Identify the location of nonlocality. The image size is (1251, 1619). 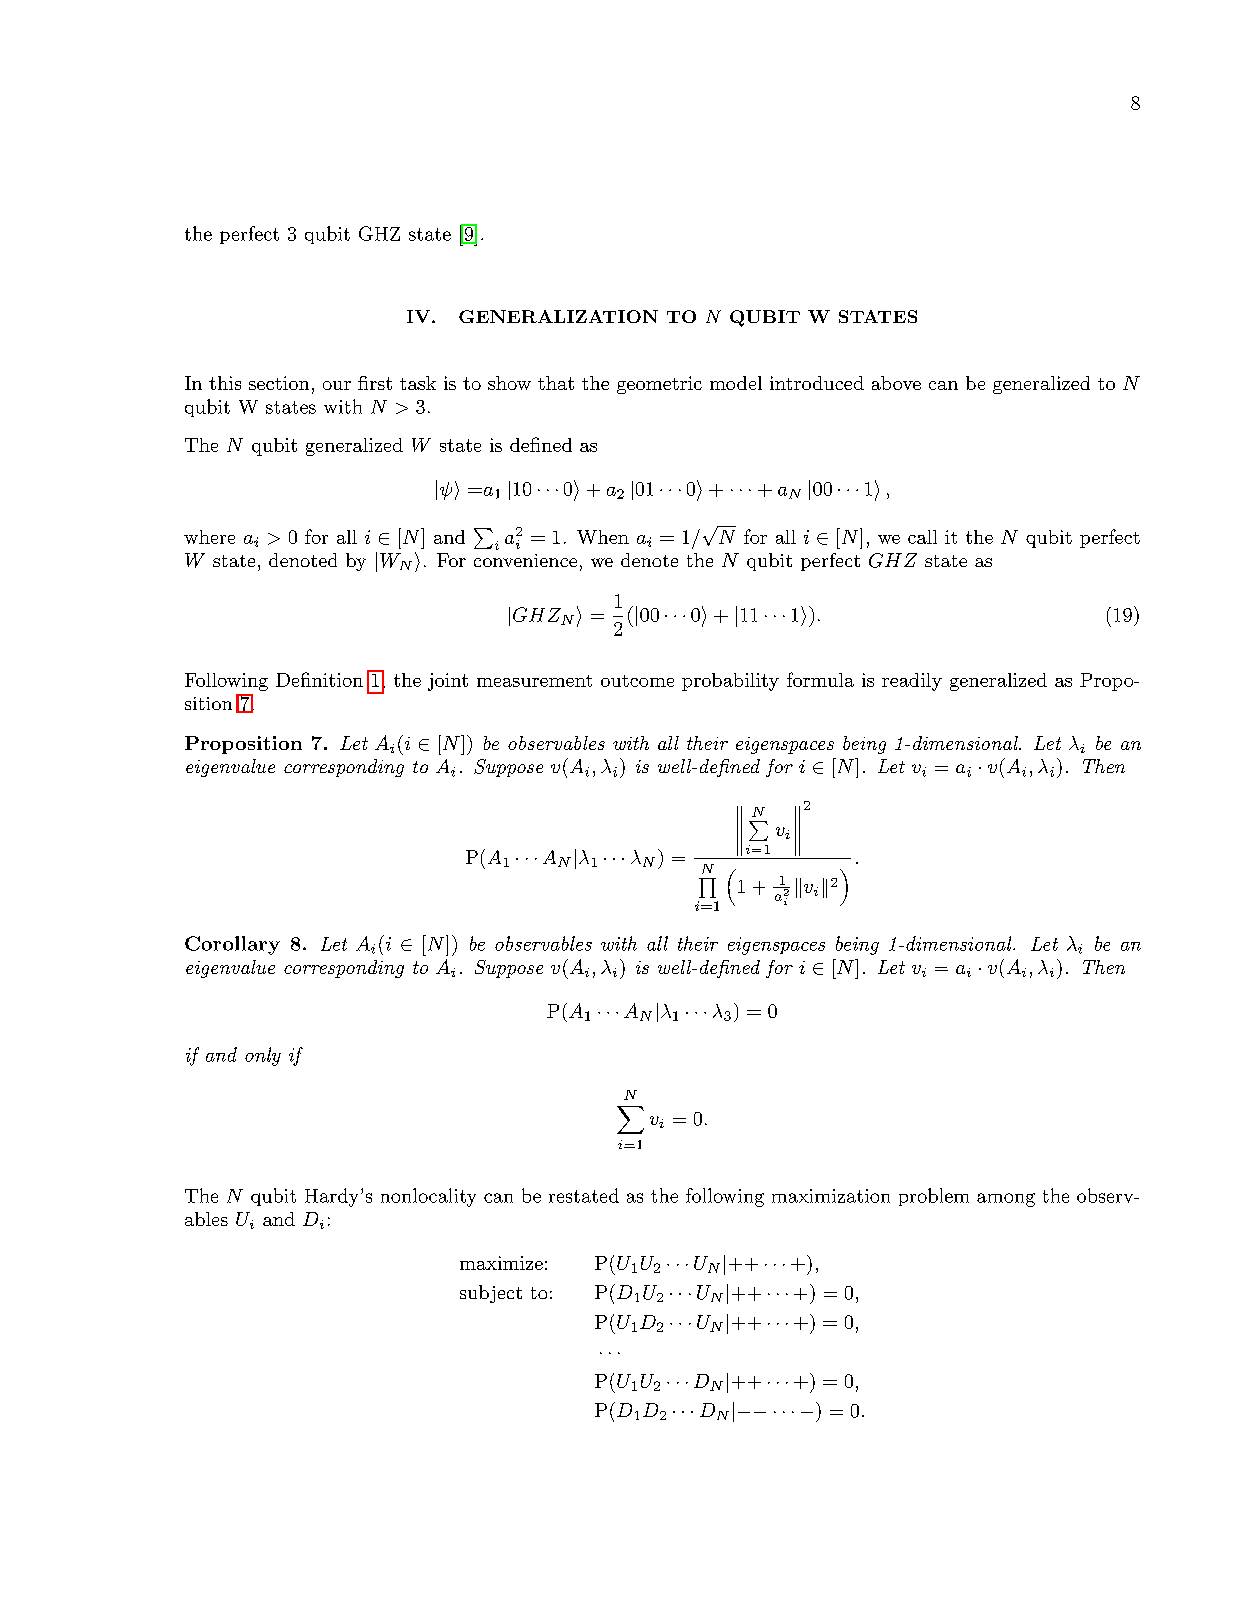
(428, 1197).
